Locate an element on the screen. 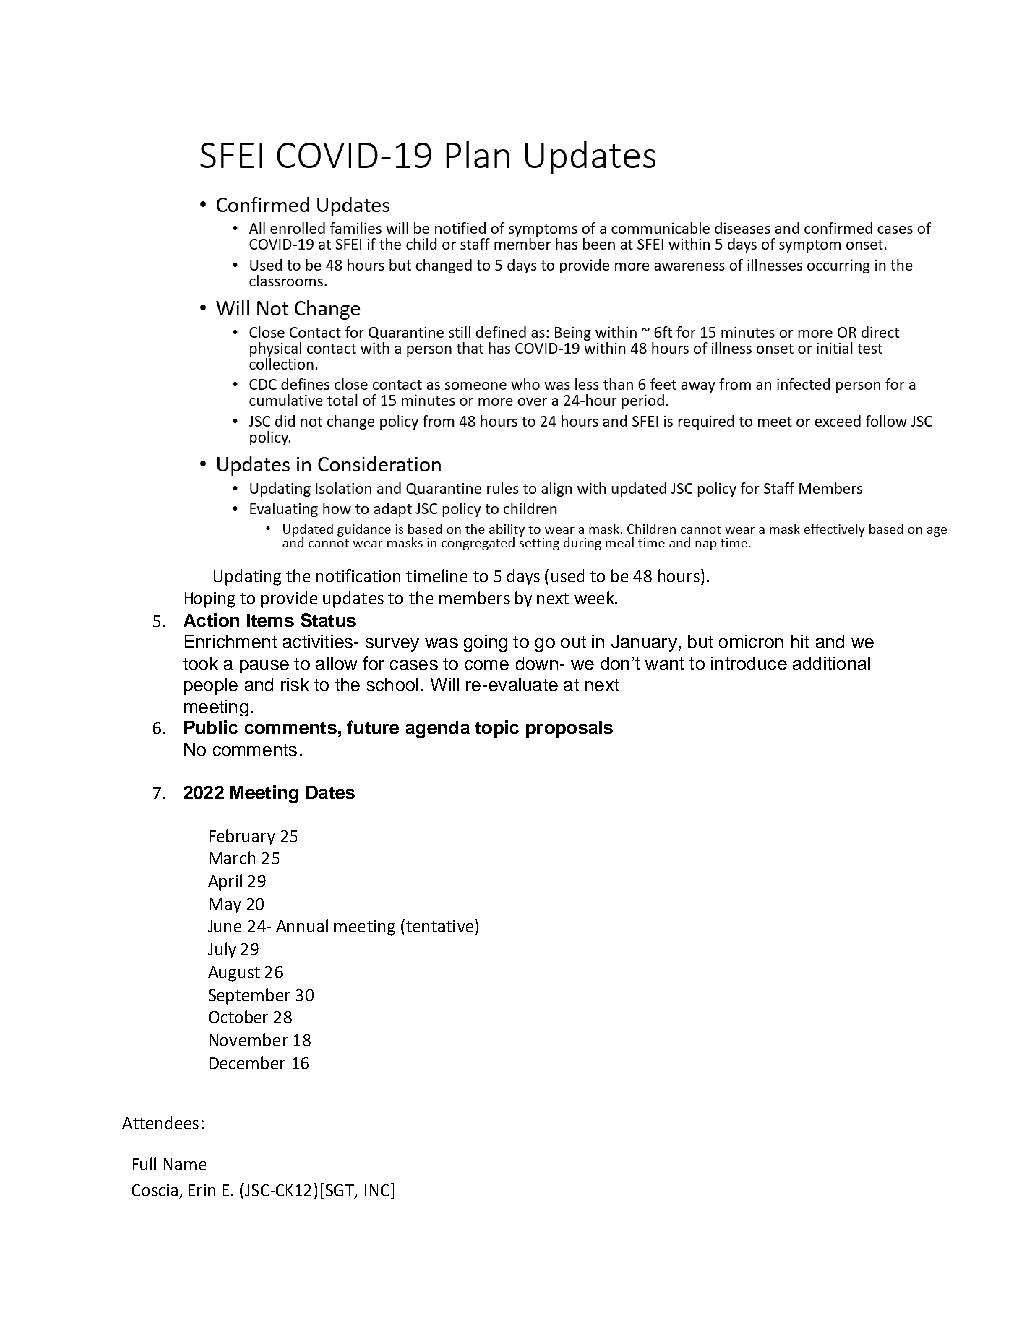 This screenshot has width=1035, height=1339. Hoping is located at coordinates (210, 600).
